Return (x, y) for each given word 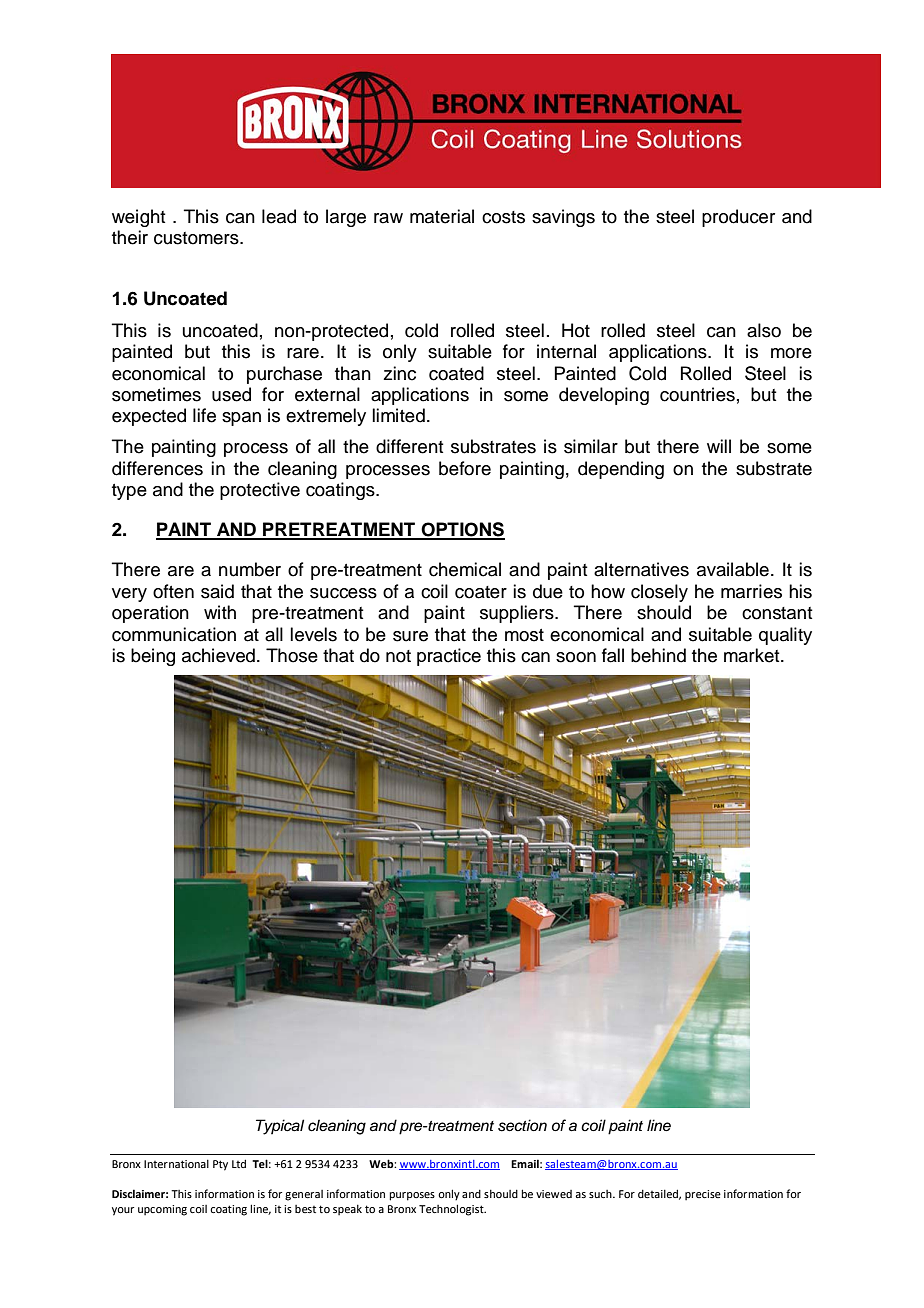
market (753, 655)
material (442, 216)
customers (197, 238)
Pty (220, 1165)
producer (738, 218)
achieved (218, 655)
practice (449, 657)
